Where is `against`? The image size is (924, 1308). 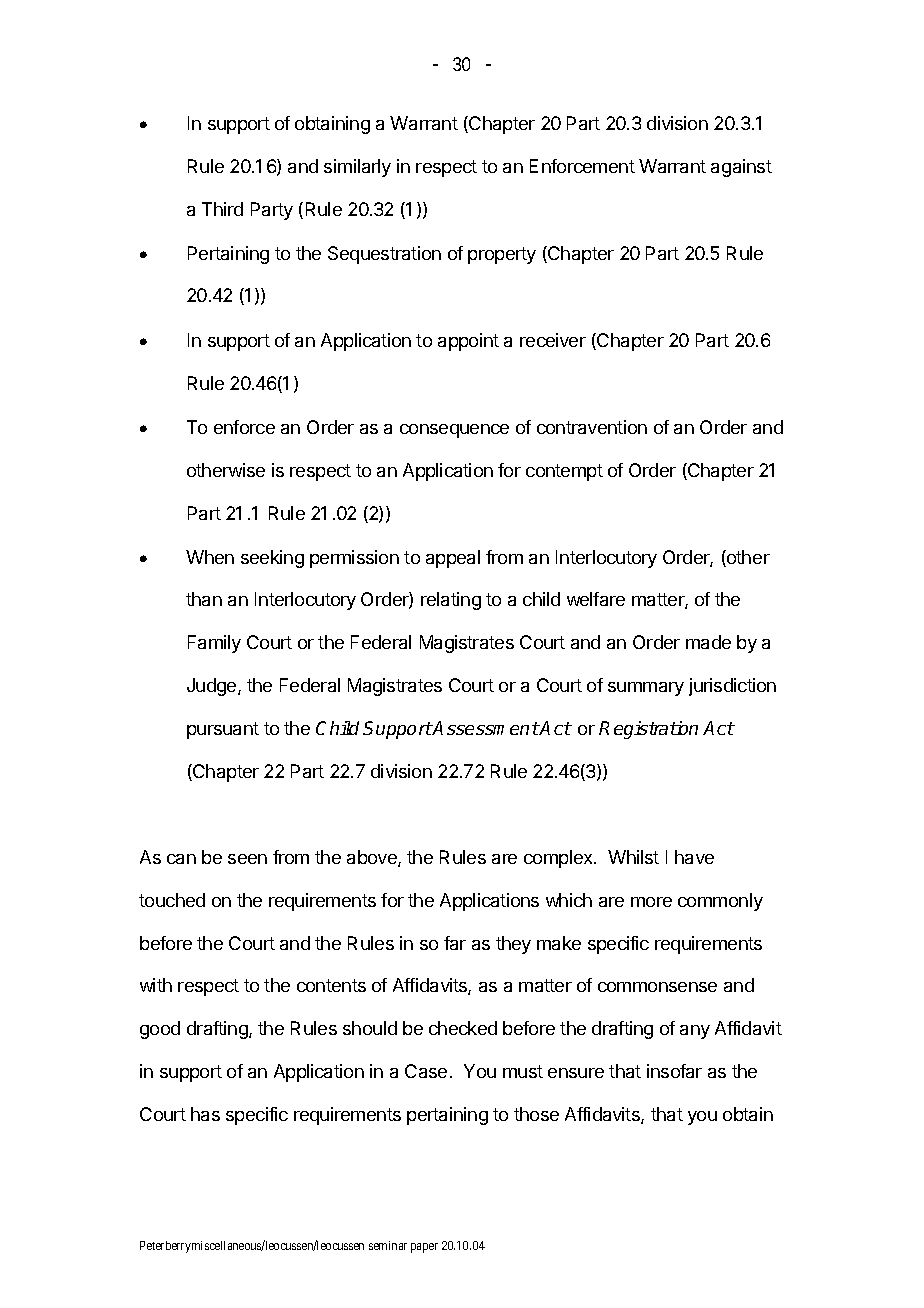 against is located at coordinates (741, 168).
